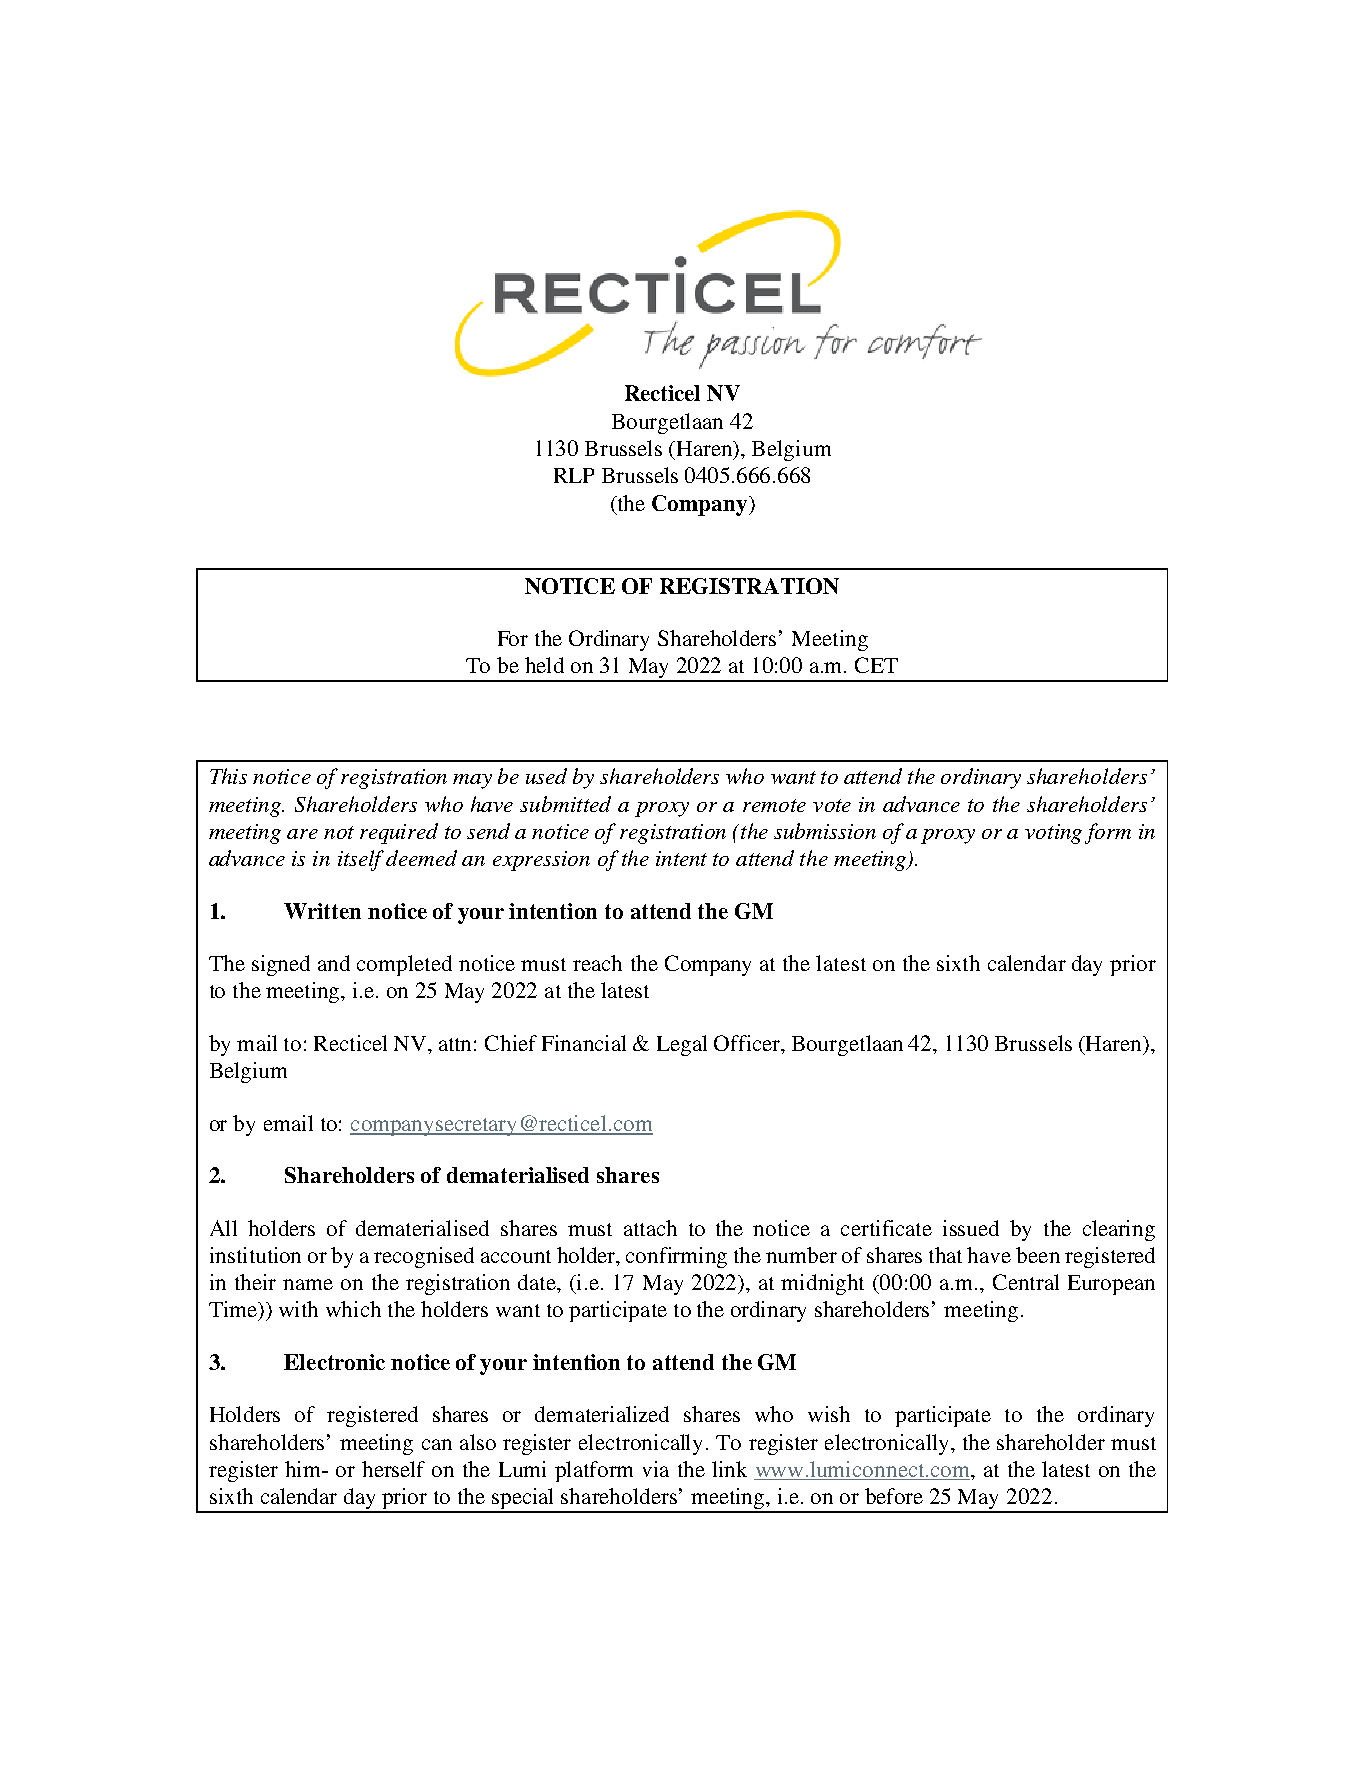 This document has height=1768, width=1366. I want to click on herself, so click(393, 1469).
